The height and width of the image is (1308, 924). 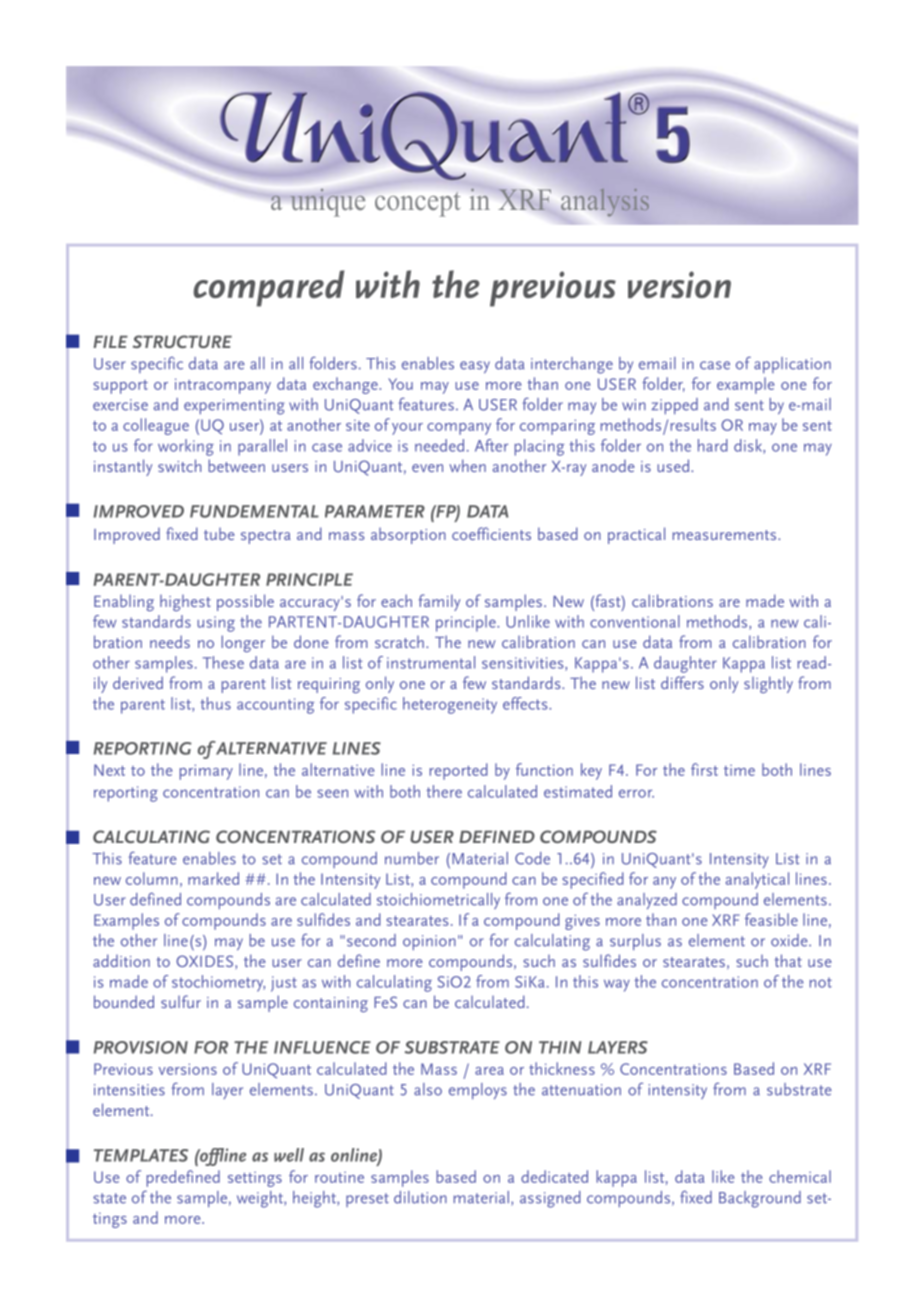 I want to click on tube, so click(x=219, y=534).
